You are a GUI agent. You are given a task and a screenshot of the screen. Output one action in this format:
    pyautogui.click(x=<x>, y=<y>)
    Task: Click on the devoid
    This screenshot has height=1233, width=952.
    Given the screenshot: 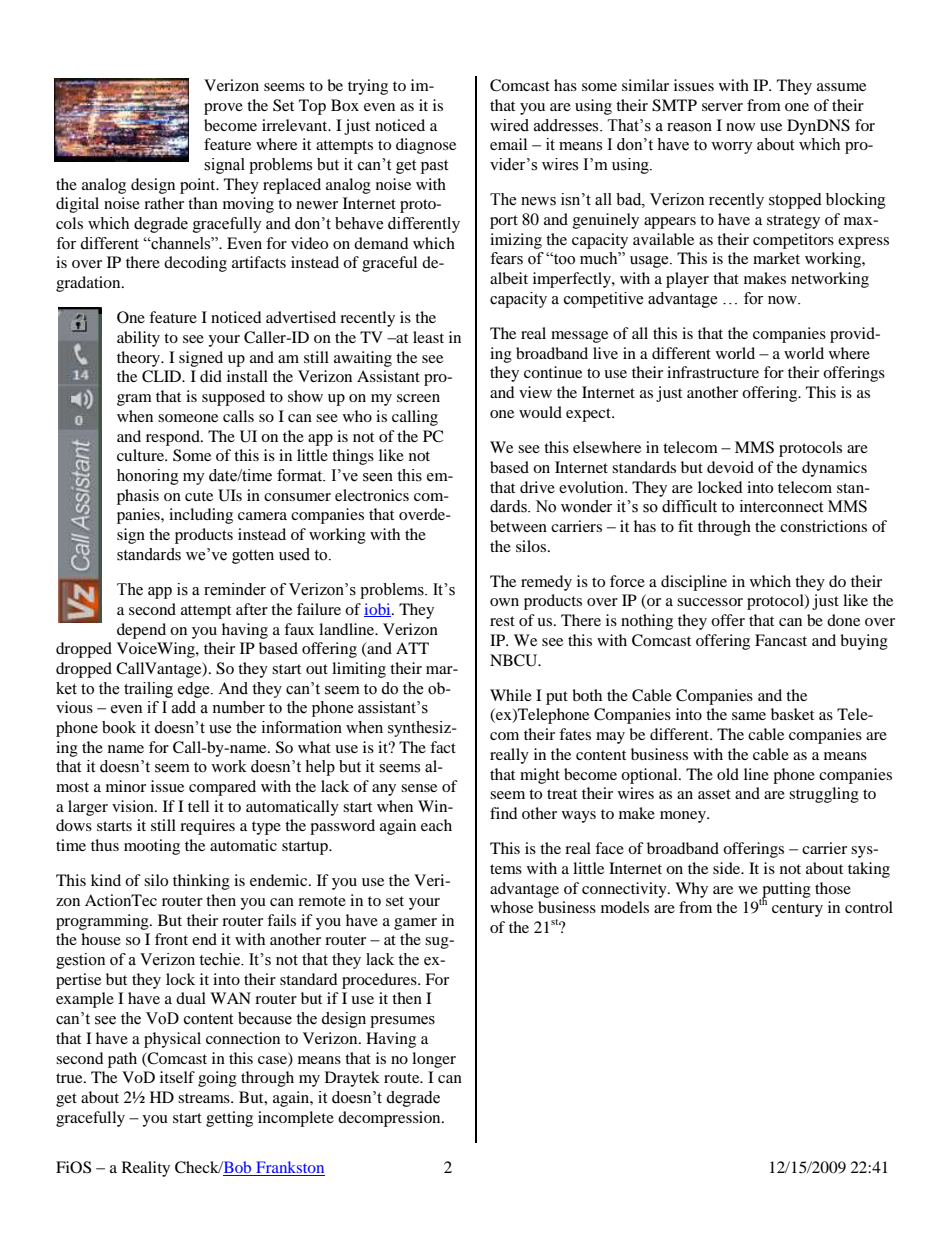 What is the action you would take?
    pyautogui.click(x=730, y=467)
